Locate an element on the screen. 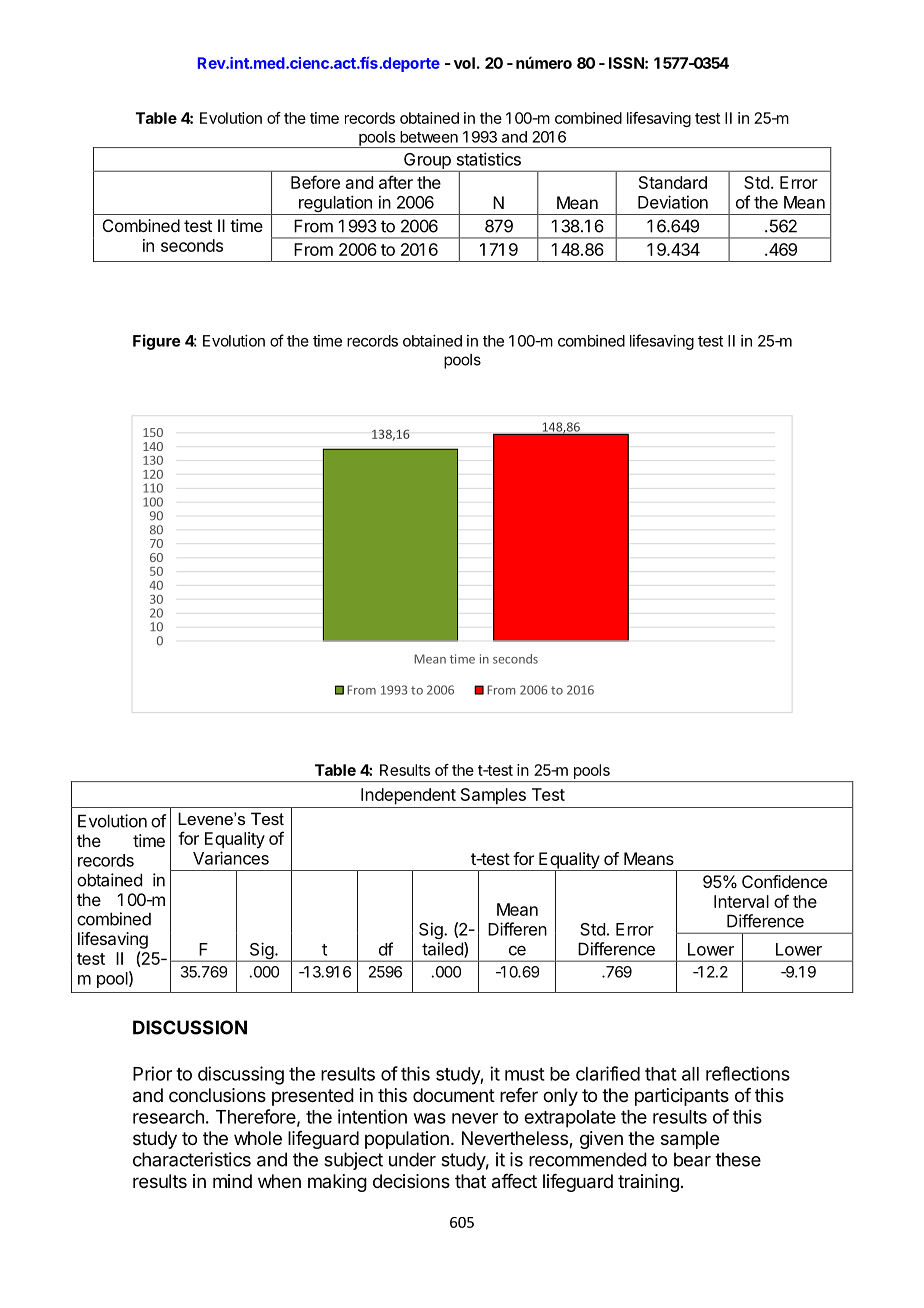 The height and width of the screenshot is (1308, 924). Interval is located at coordinates (741, 901).
